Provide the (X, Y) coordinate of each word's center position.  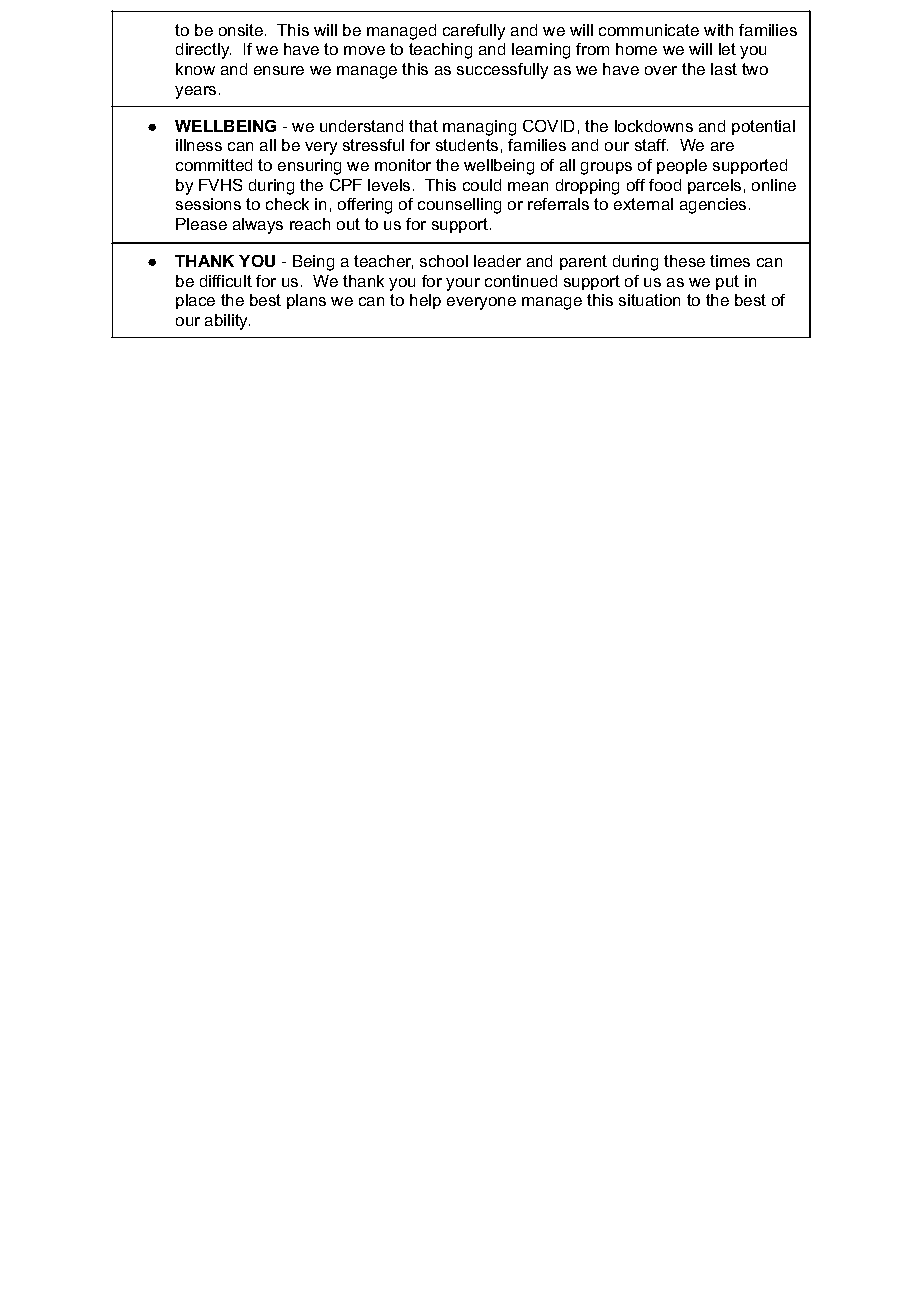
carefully (474, 32)
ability (227, 322)
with (718, 30)
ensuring (309, 167)
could (482, 185)
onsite (241, 30)
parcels (714, 186)
